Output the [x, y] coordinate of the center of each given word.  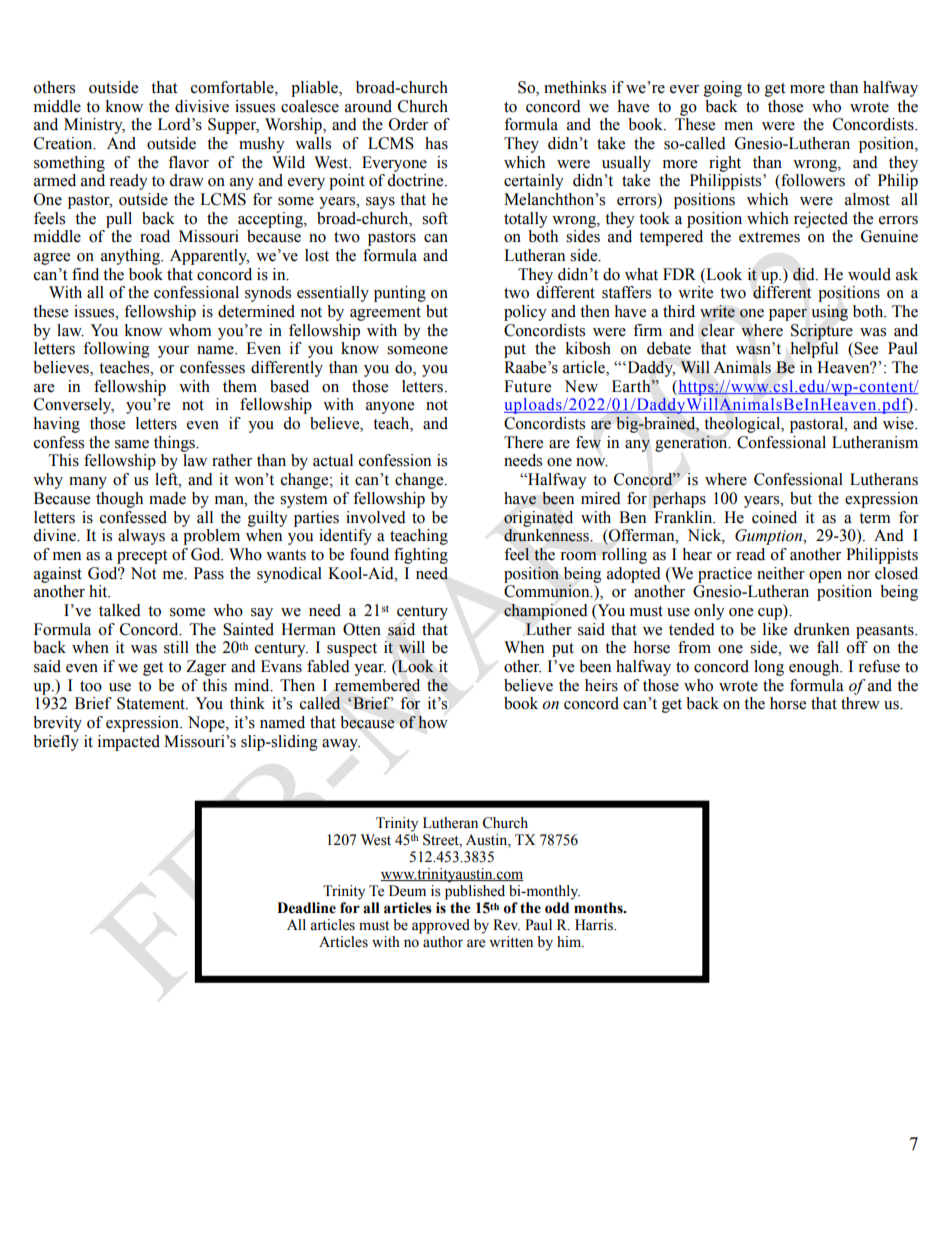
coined [774, 517]
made [167, 498]
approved [441, 926]
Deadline [306, 908]
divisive [202, 106]
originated [538, 519]
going [723, 89]
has [436, 143]
